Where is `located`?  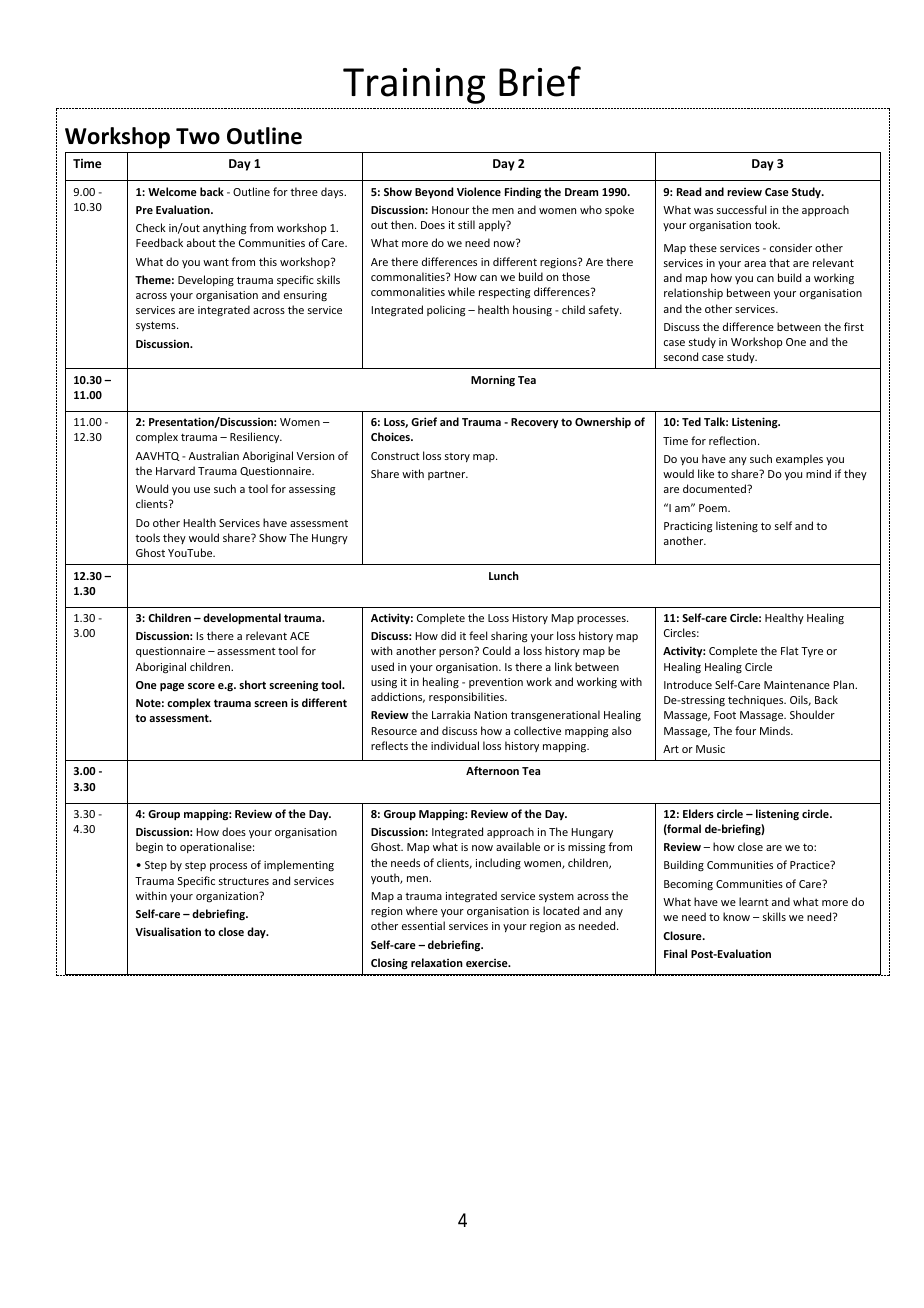
located is located at coordinates (561, 910).
